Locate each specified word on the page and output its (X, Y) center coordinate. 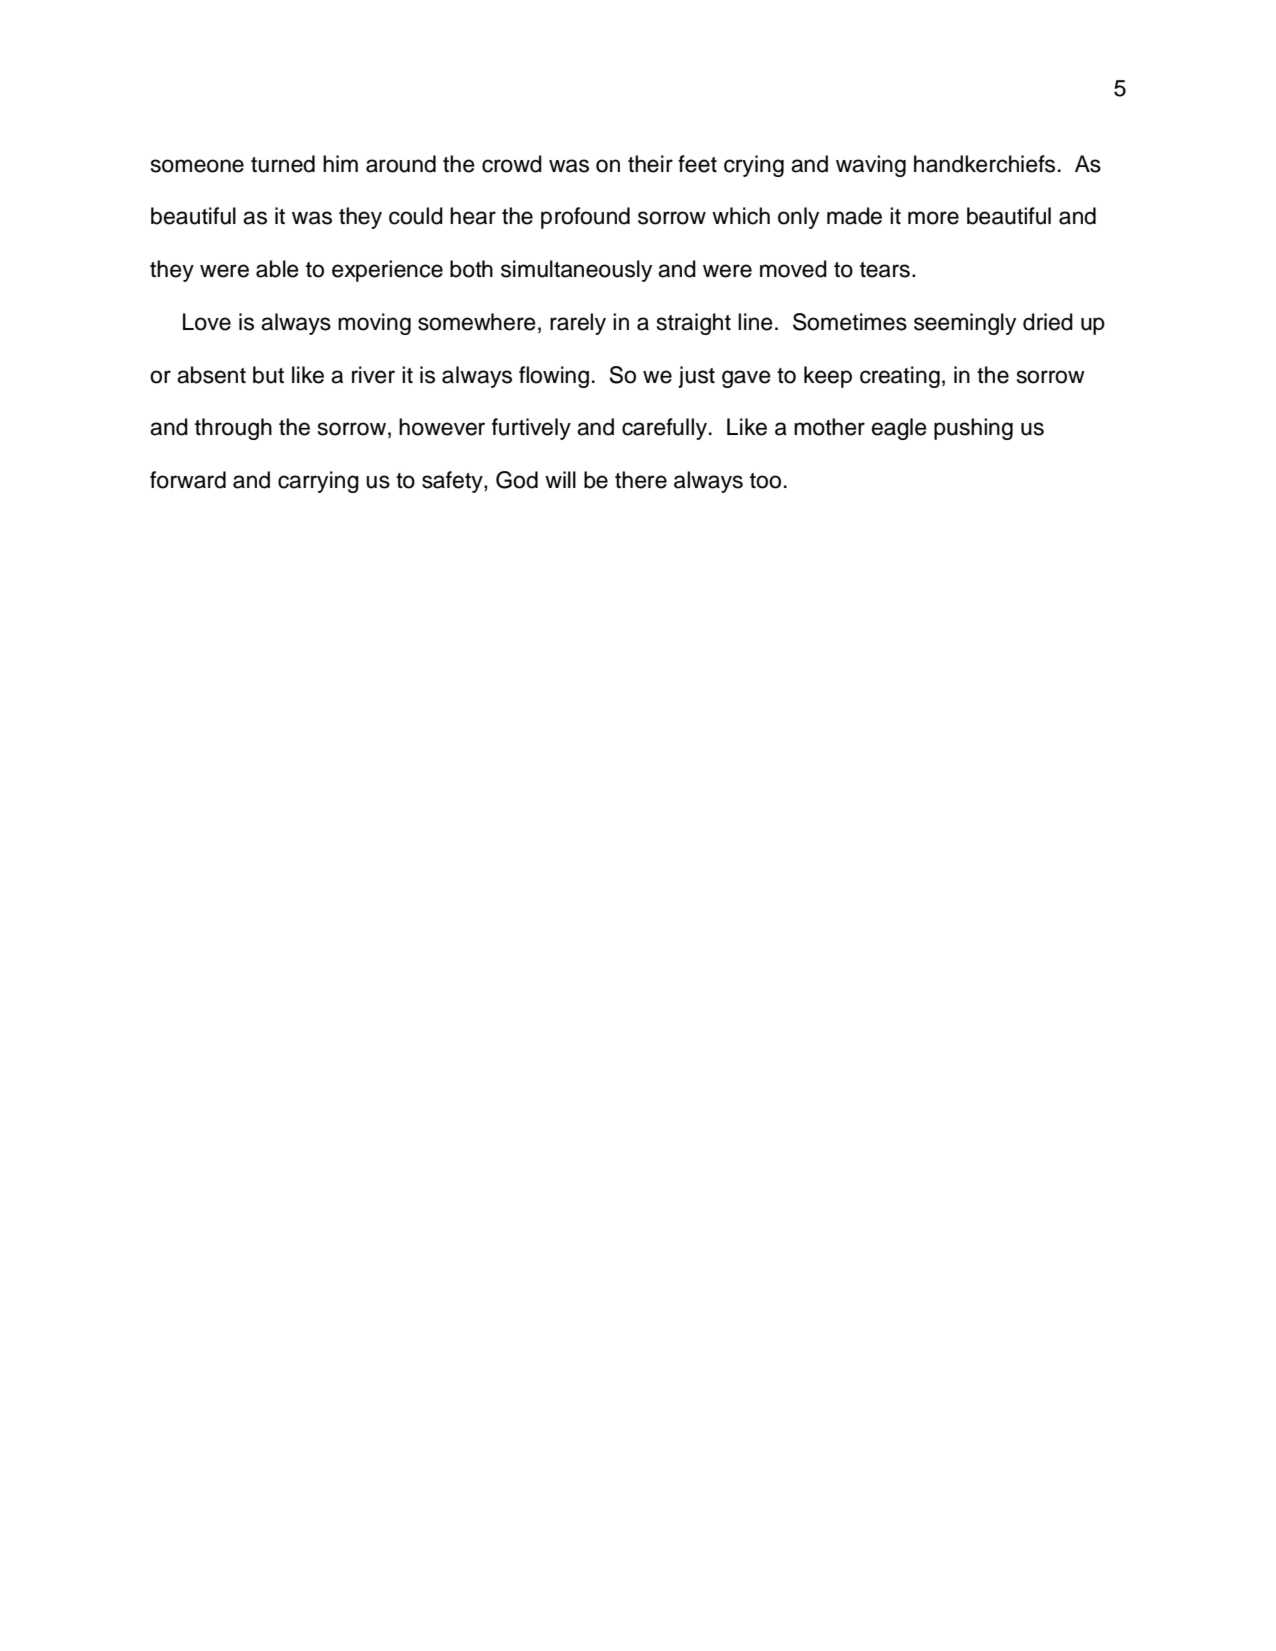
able (277, 269)
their (650, 164)
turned (283, 164)
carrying (318, 482)
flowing (554, 377)
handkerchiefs (984, 164)
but (268, 375)
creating (900, 377)
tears (885, 270)
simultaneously (576, 271)
